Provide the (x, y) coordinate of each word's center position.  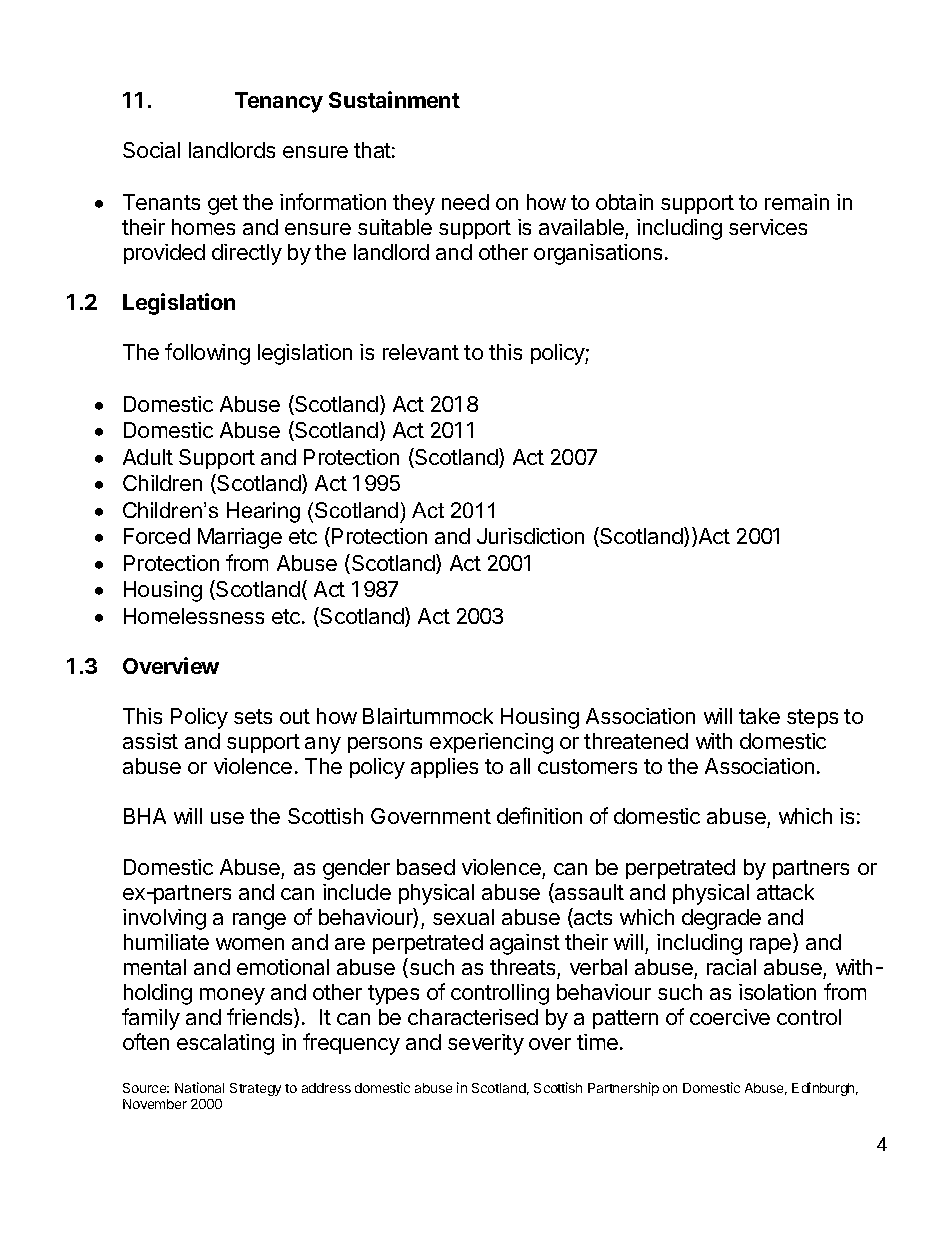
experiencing (491, 743)
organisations (598, 254)
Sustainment (394, 99)
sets (253, 716)
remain (797, 202)
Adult (148, 457)
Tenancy (279, 102)
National (199, 1087)
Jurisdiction (530, 536)
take (759, 716)
